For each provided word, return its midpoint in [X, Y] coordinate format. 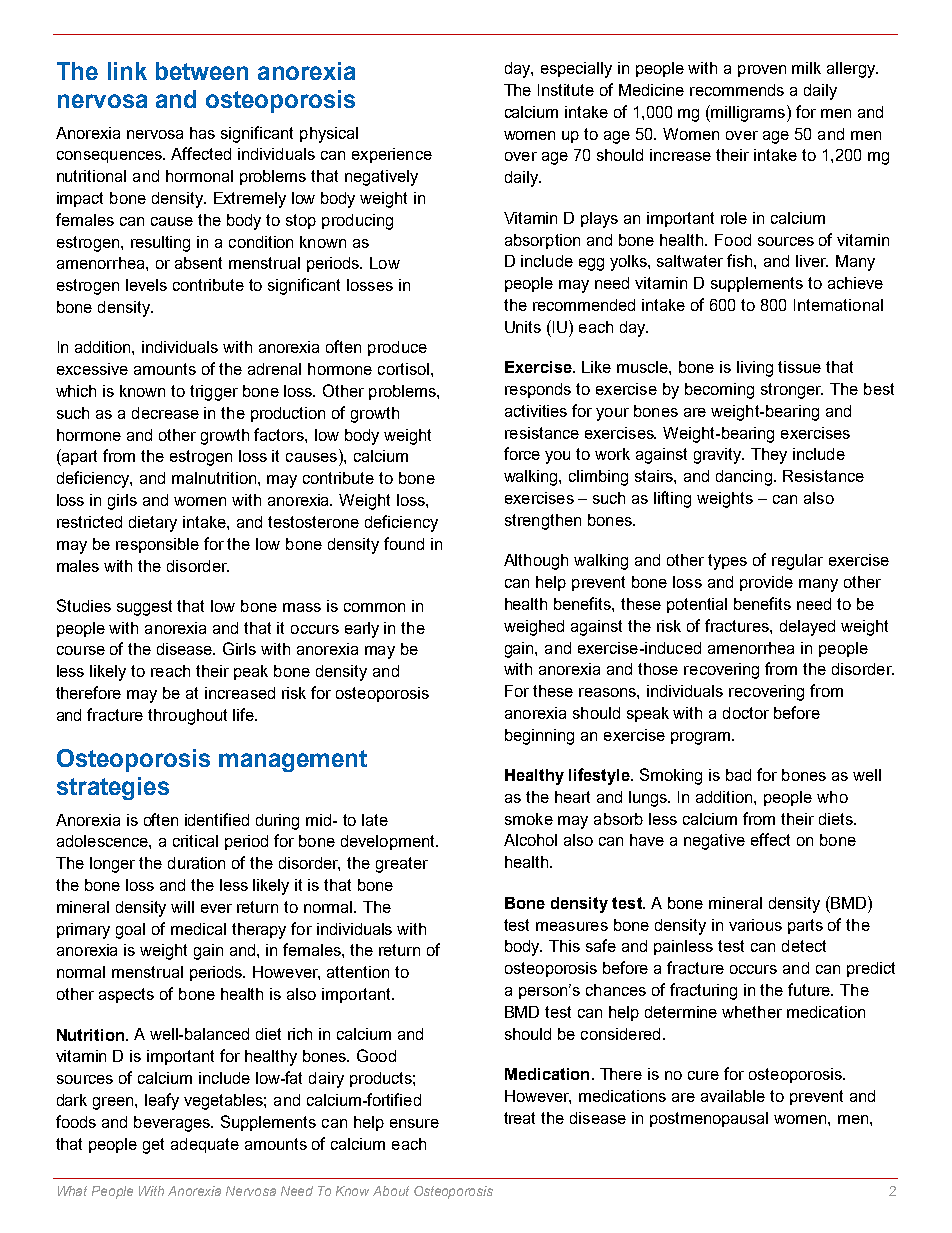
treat [519, 1118]
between [202, 71]
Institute [566, 90]
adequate [205, 1145]
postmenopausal [709, 1119]
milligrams [749, 113]
